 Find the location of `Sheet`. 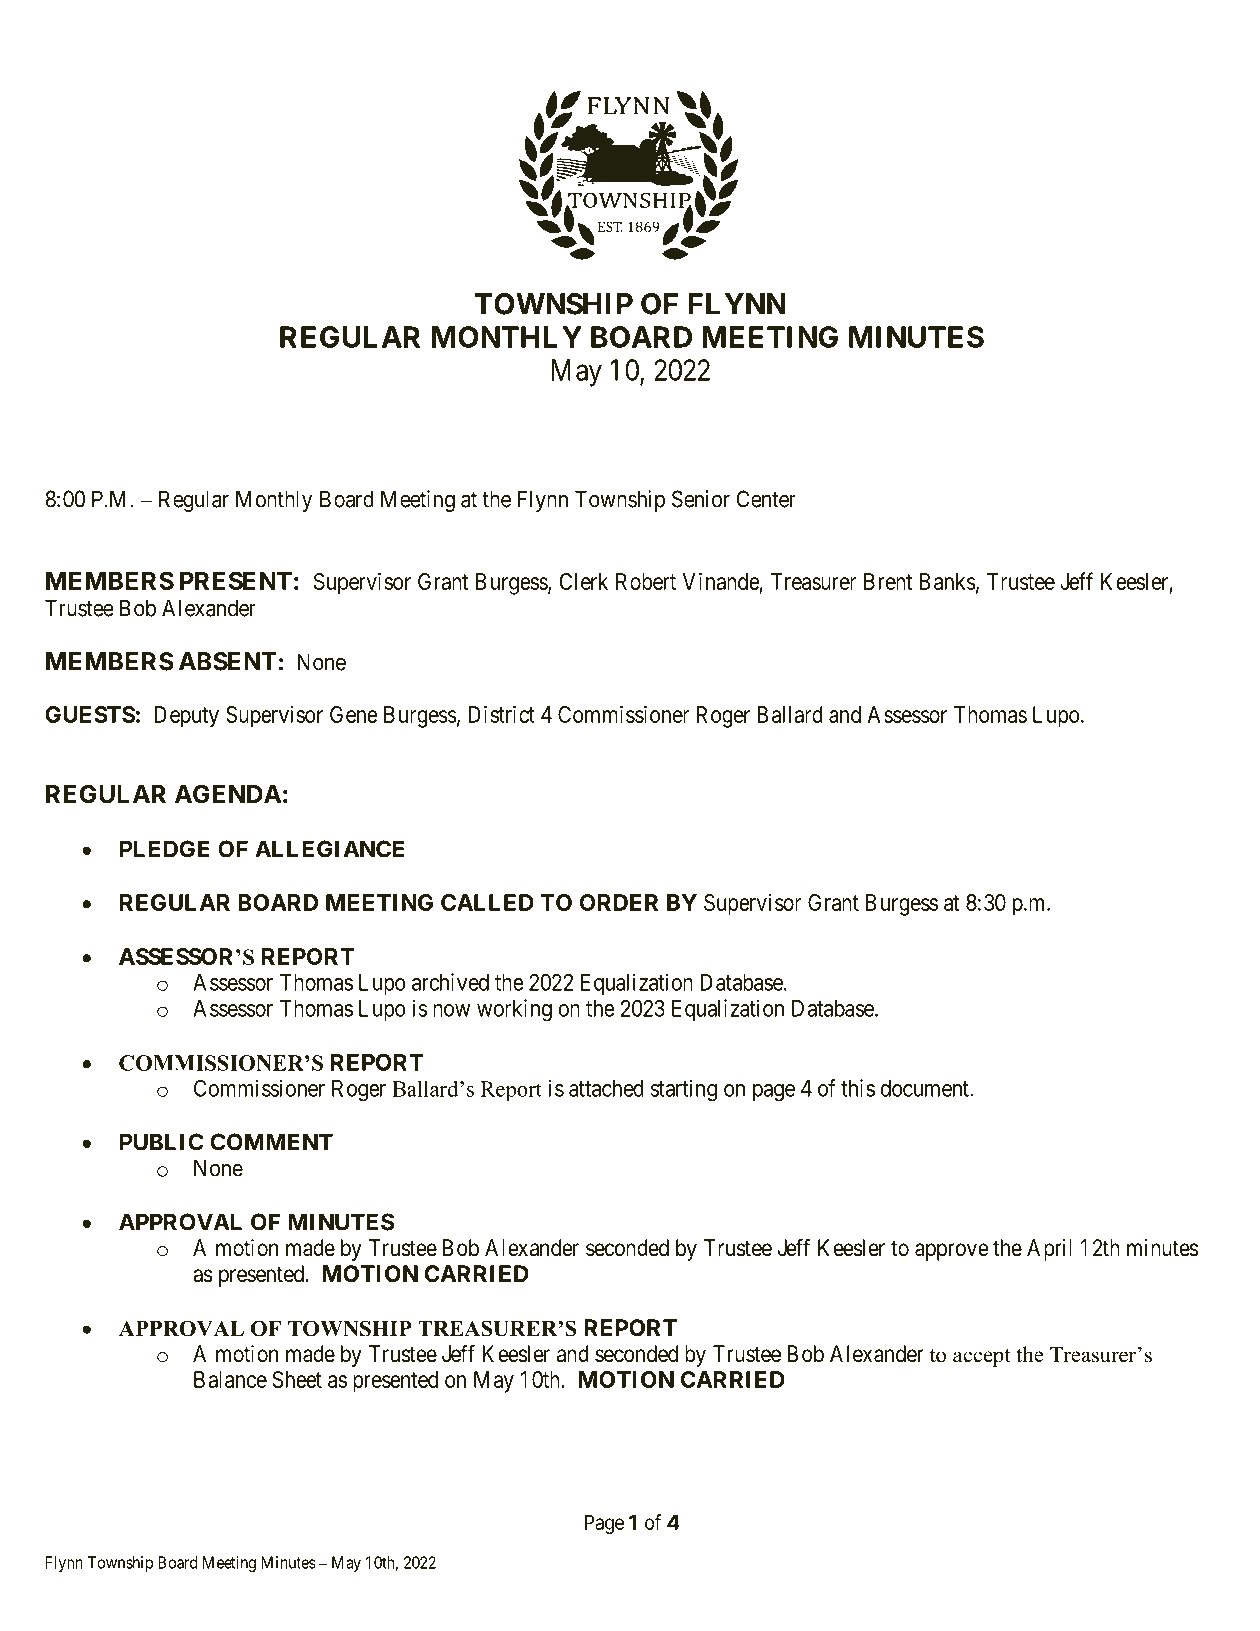

Sheet is located at coordinates (297, 1379).
